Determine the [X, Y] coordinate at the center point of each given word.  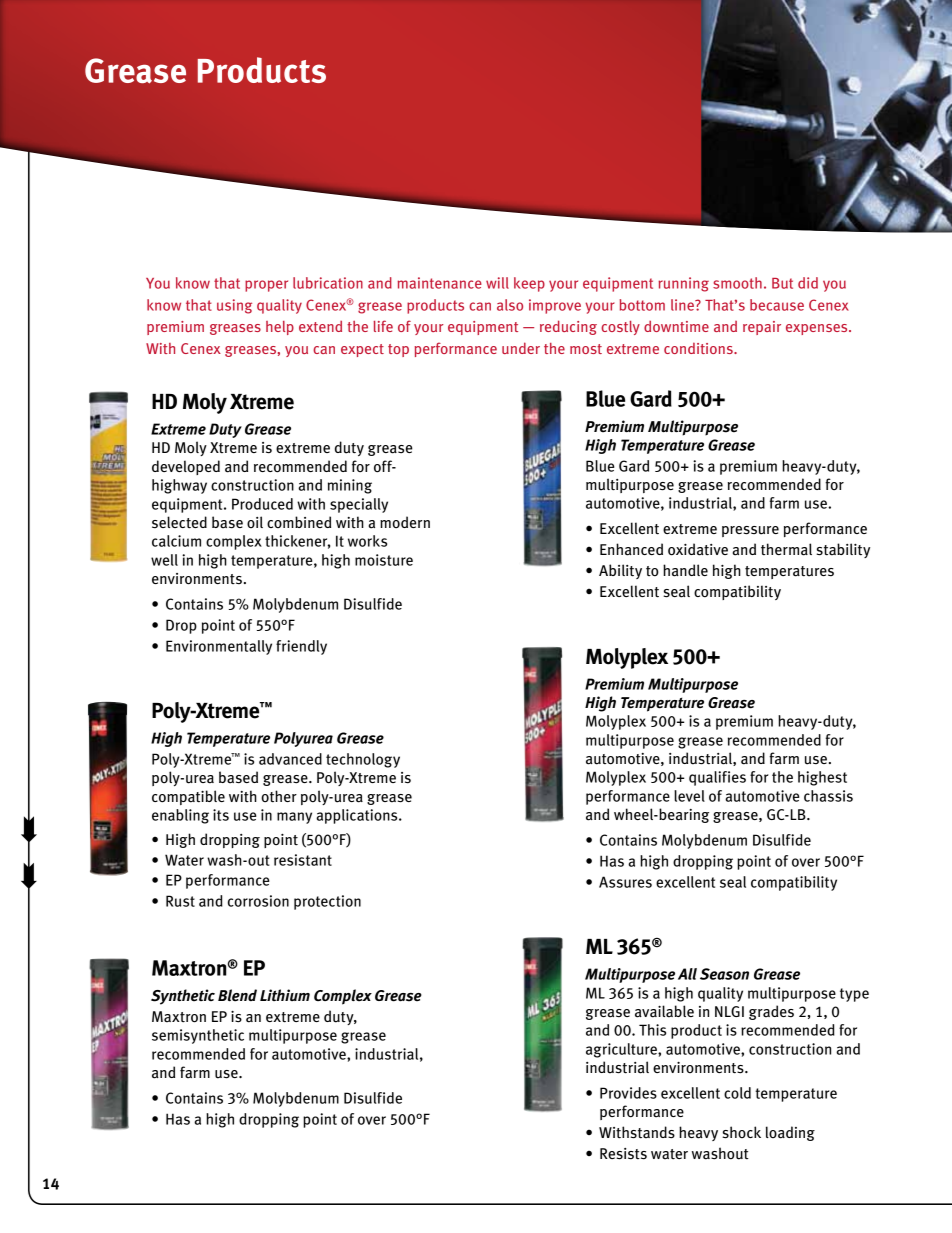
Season [724, 974]
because [777, 305]
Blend [237, 995]
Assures [625, 882]
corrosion [258, 901]
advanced [290, 759]
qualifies [717, 778]
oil [255, 522]
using [234, 306]
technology [363, 760]
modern [405, 522]
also [510, 305]
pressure [750, 531]
